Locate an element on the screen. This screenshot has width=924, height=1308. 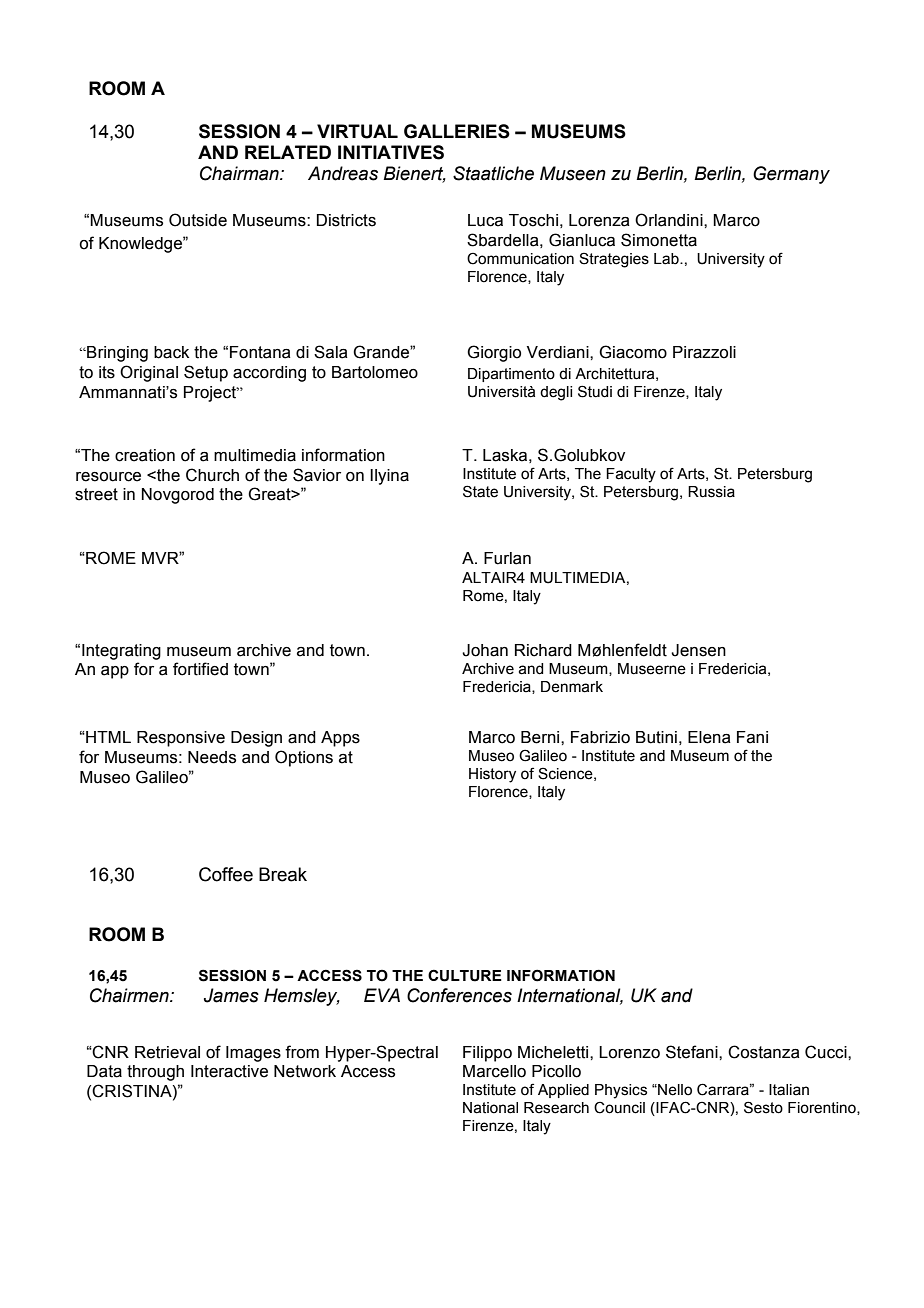
Elena is located at coordinates (709, 737).
